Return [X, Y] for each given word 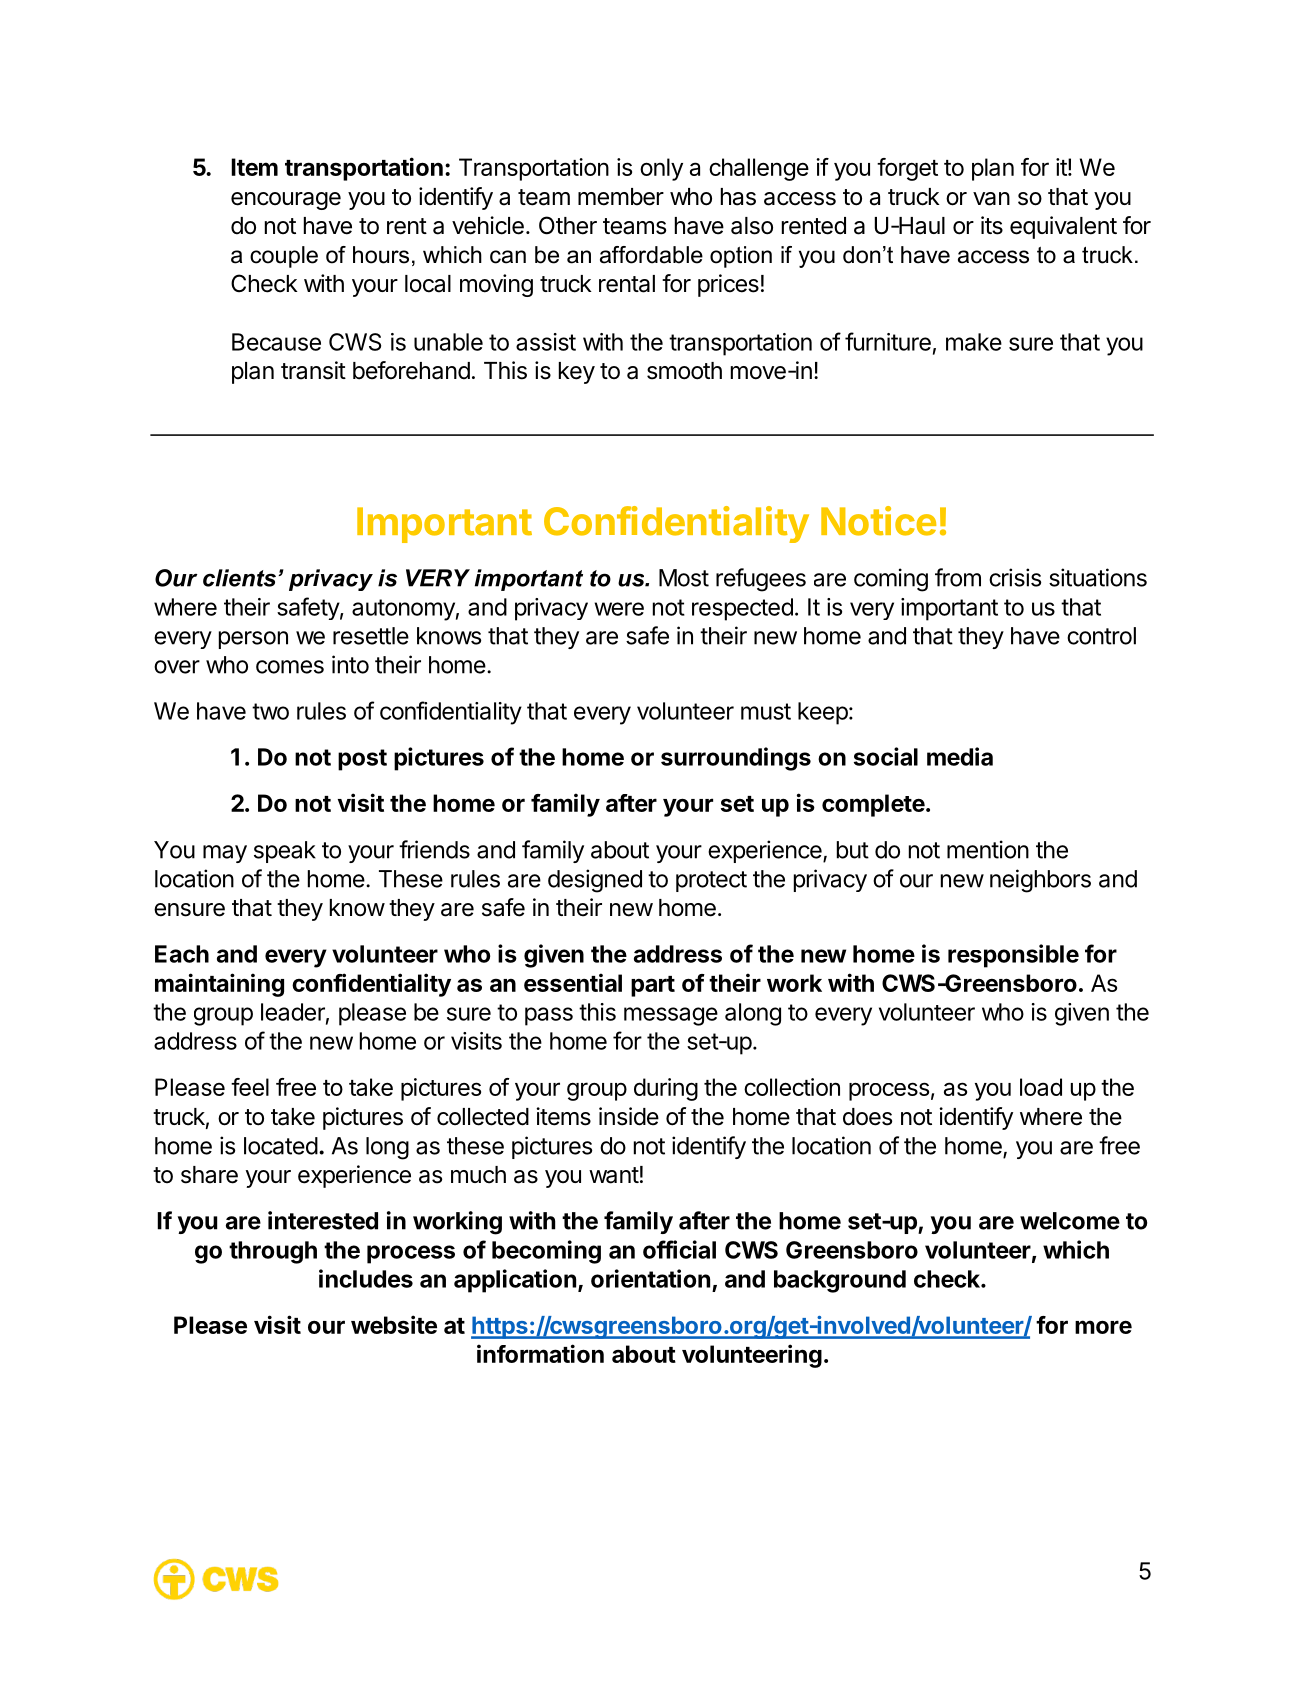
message [671, 1016]
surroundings [736, 759]
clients [241, 578]
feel [250, 1087]
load [1041, 1087]
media [960, 756]
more [1103, 1327]
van [991, 199]
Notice [878, 521]
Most [684, 578]
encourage [286, 201]
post [362, 760]
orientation [650, 1278]
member [621, 197]
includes [366, 1278]
